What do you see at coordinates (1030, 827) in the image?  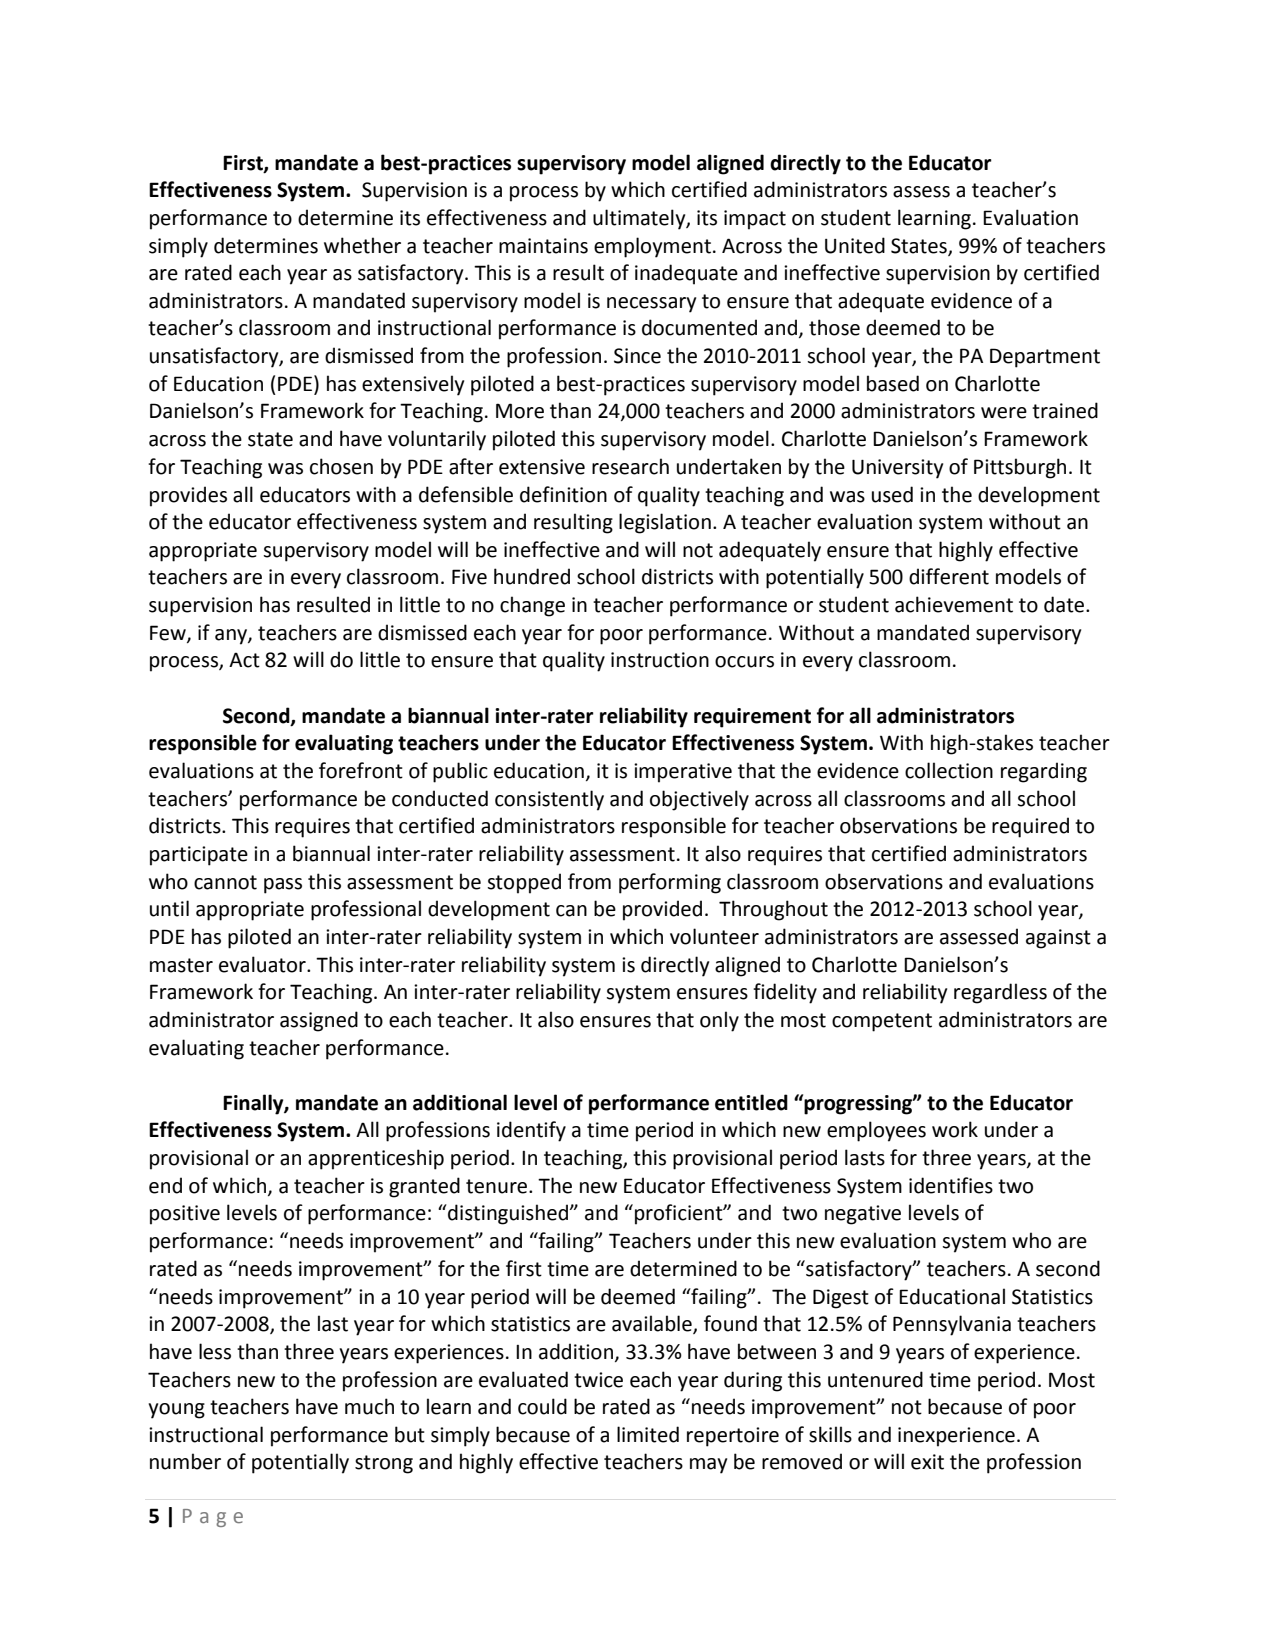 I see `required` at bounding box center [1030, 827].
